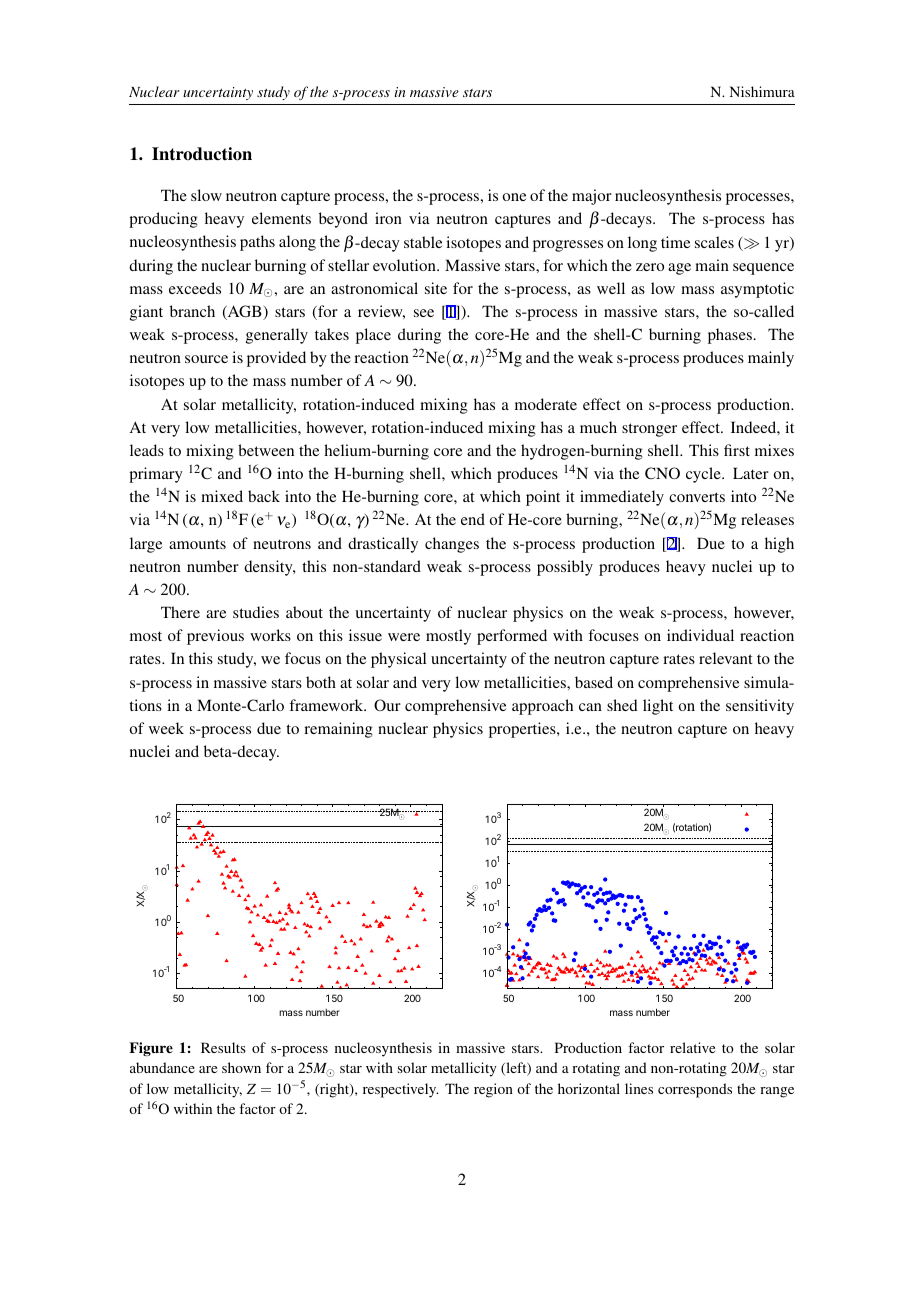 The height and width of the screenshot is (1308, 924). What do you see at coordinates (762, 91) in the screenshot?
I see `Nishimura` at bounding box center [762, 91].
